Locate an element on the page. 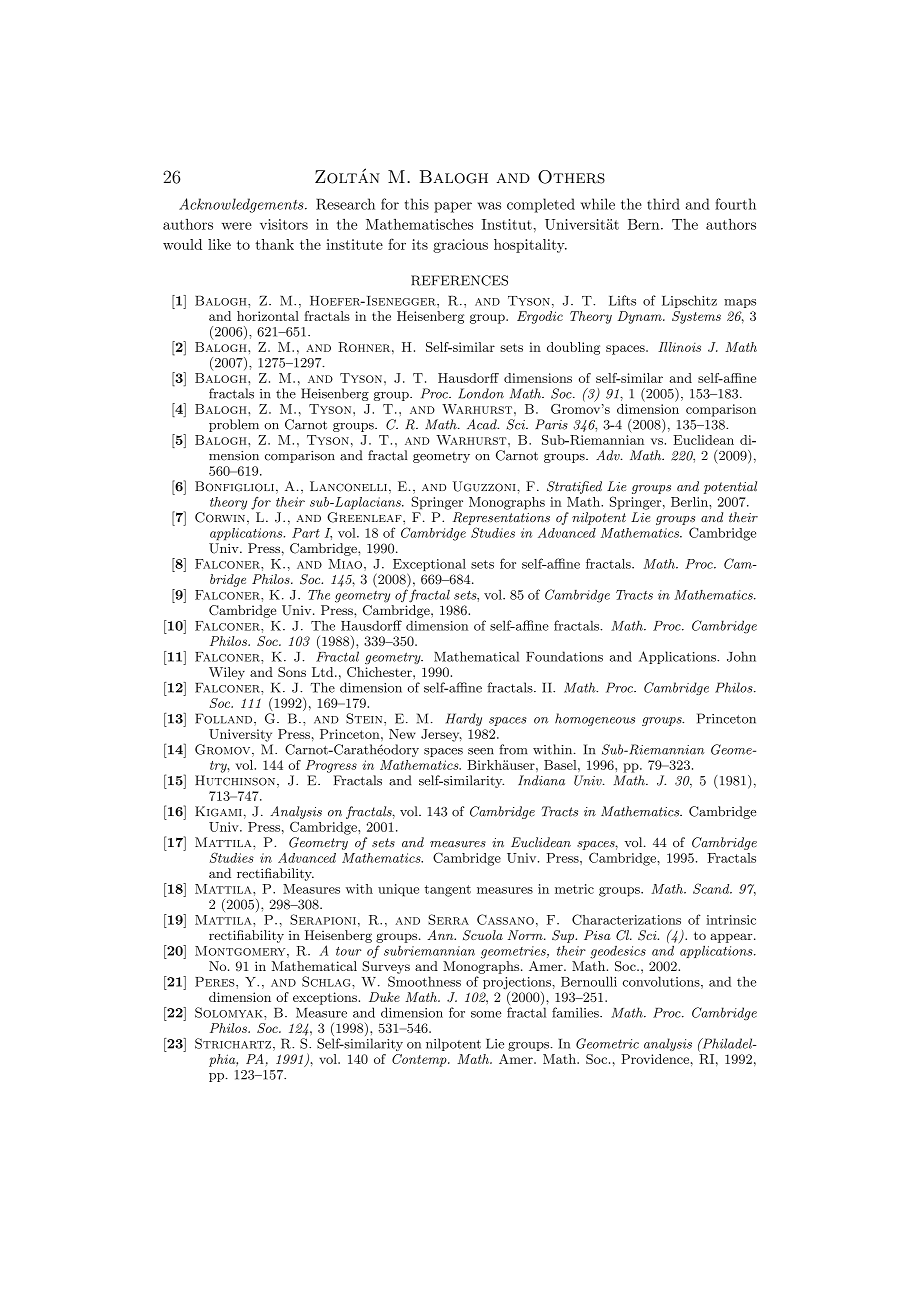 The height and width of the page is (1308, 924). Peres is located at coordinates (216, 982).
